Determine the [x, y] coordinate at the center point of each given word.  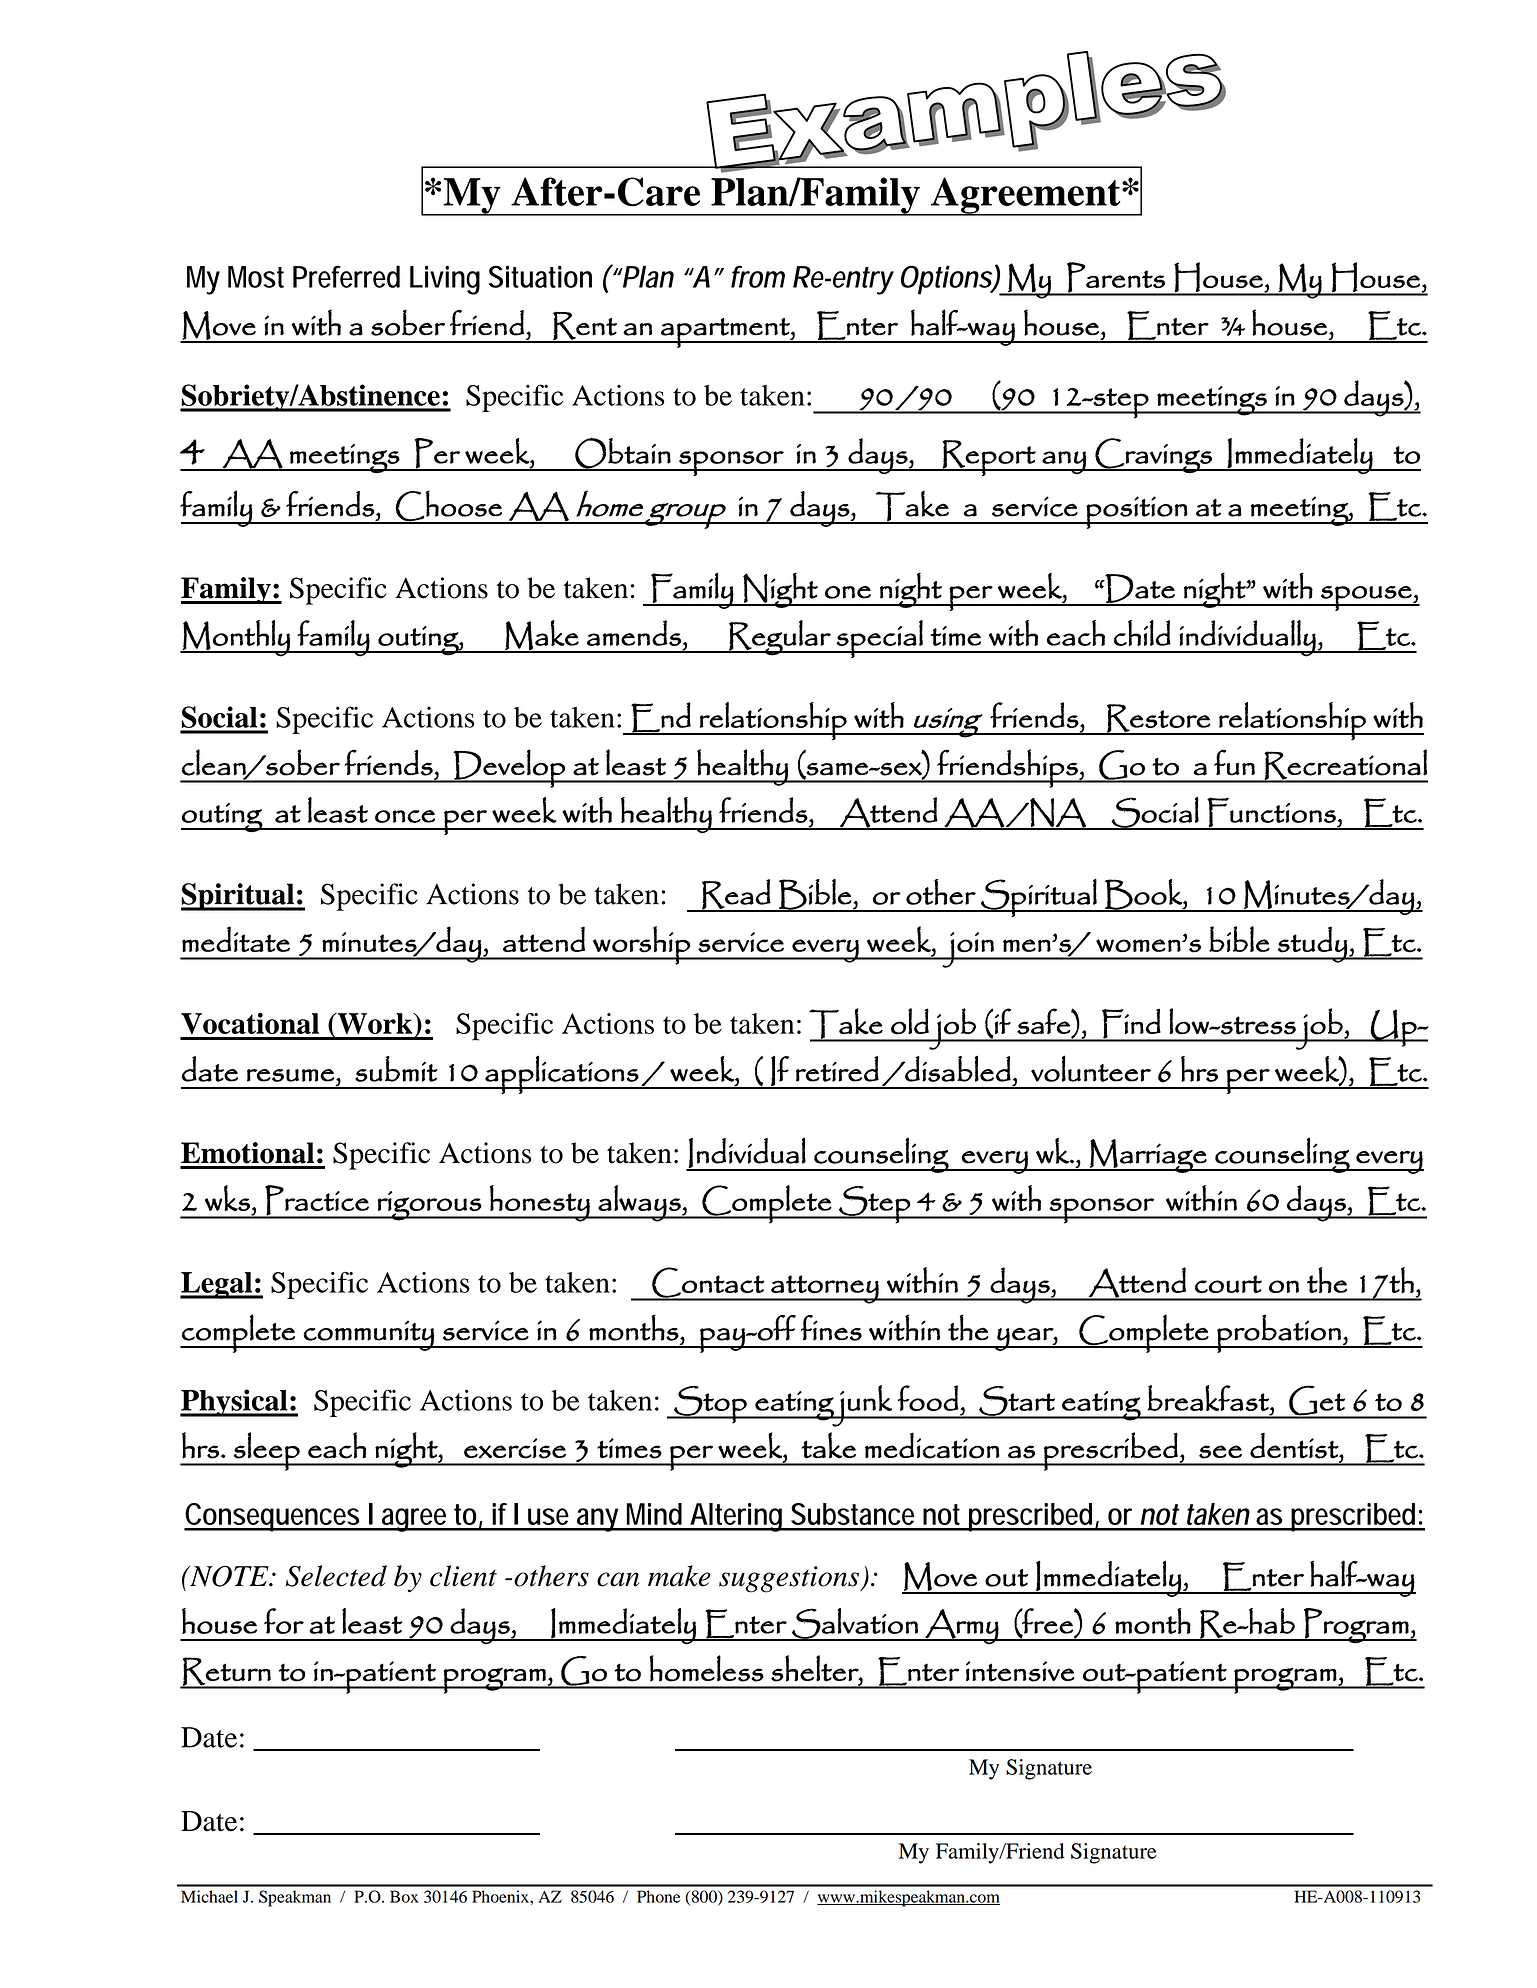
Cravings [1153, 455]
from [758, 276]
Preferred [346, 276]
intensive [1020, 1671]
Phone [658, 1896]
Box [404, 1896]
